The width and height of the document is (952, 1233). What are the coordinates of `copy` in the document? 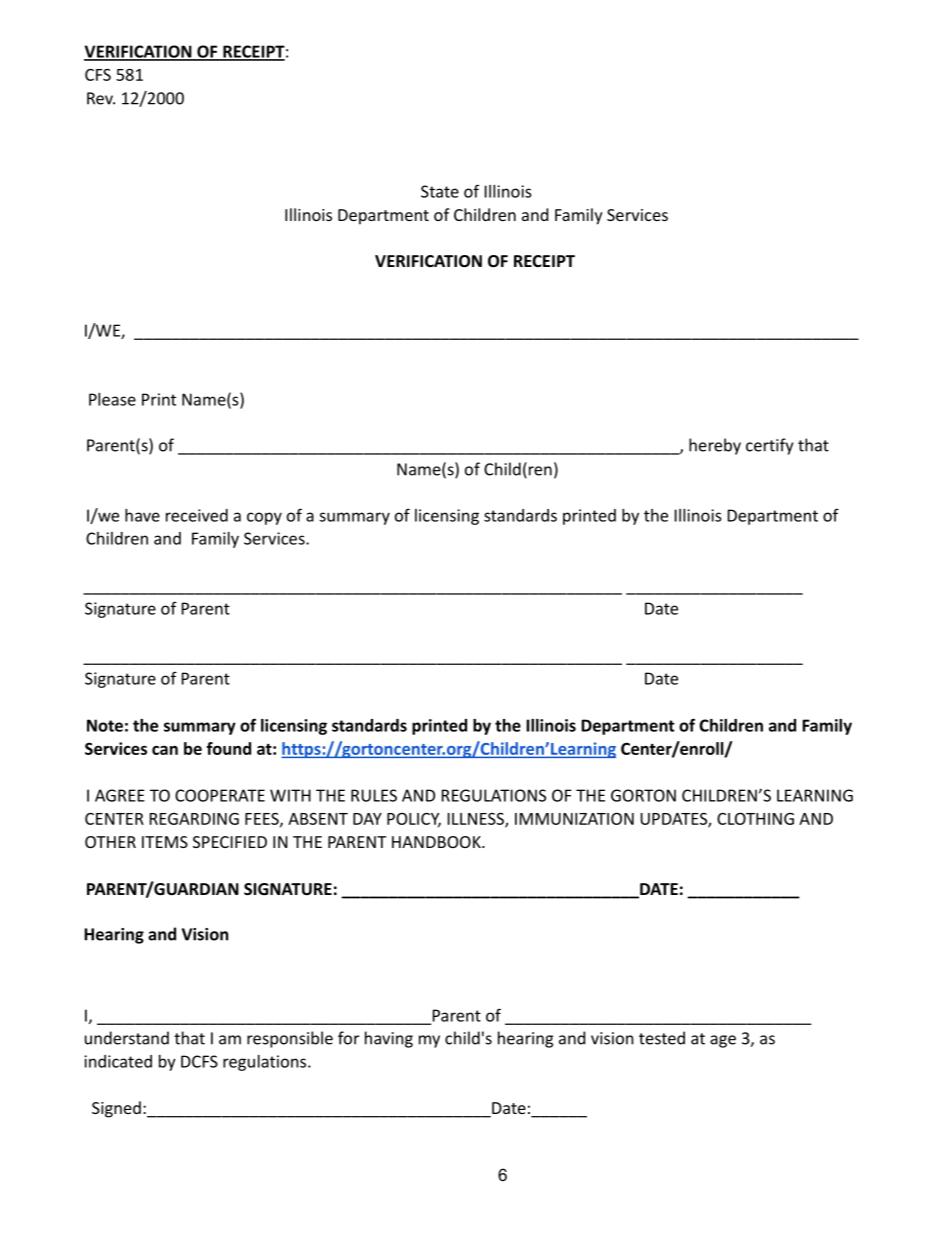 It's located at (264, 518).
